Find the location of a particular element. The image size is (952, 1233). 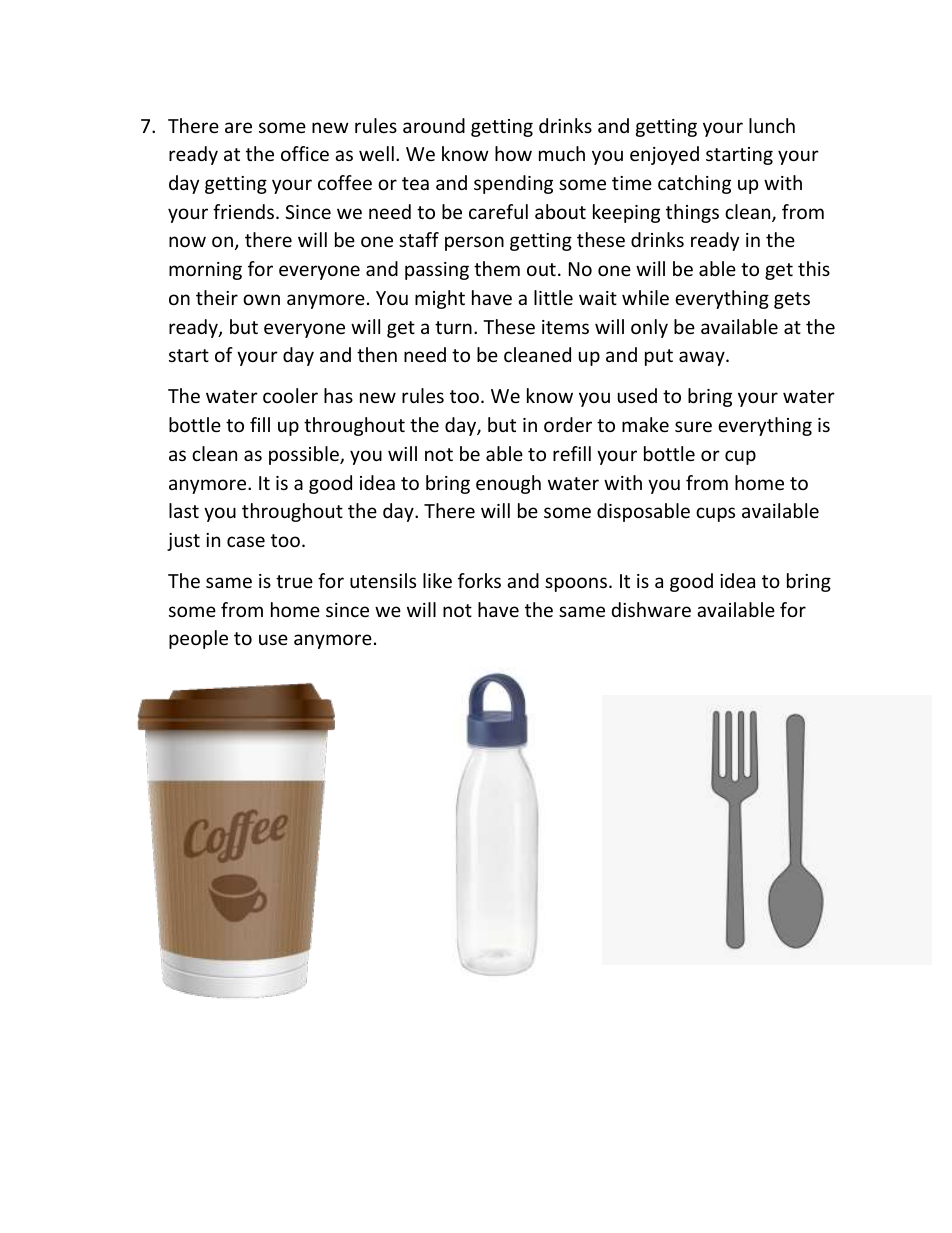

people is located at coordinates (198, 639).
